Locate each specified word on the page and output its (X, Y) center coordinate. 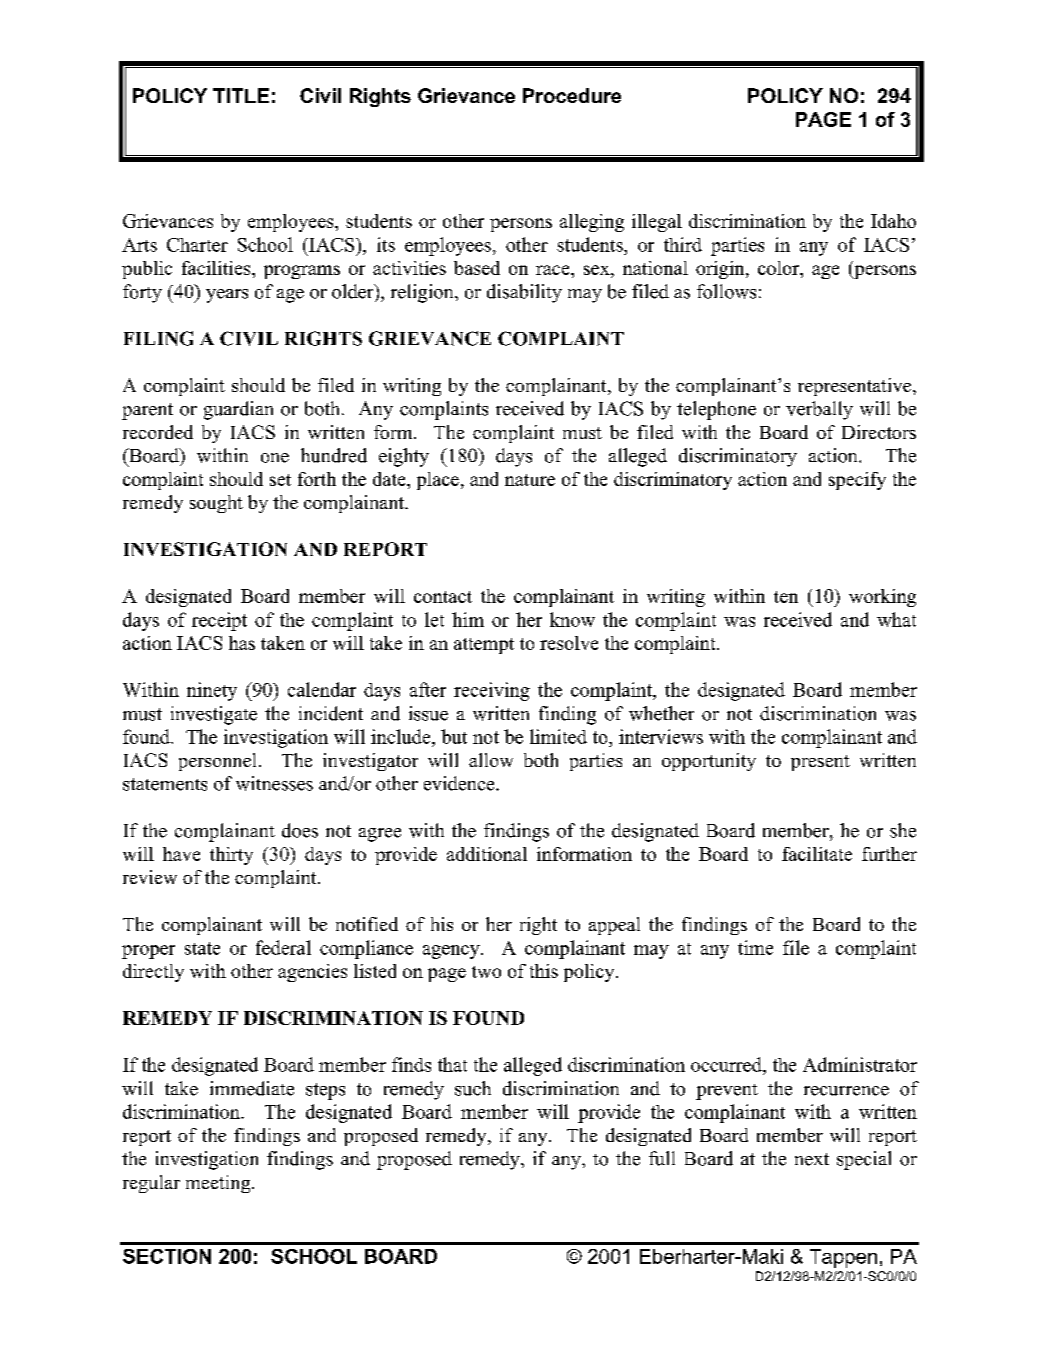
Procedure (572, 95)
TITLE (241, 95)
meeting (219, 1184)
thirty (231, 856)
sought (216, 504)
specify (857, 481)
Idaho (893, 221)
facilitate (817, 854)
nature (530, 480)
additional (487, 854)
